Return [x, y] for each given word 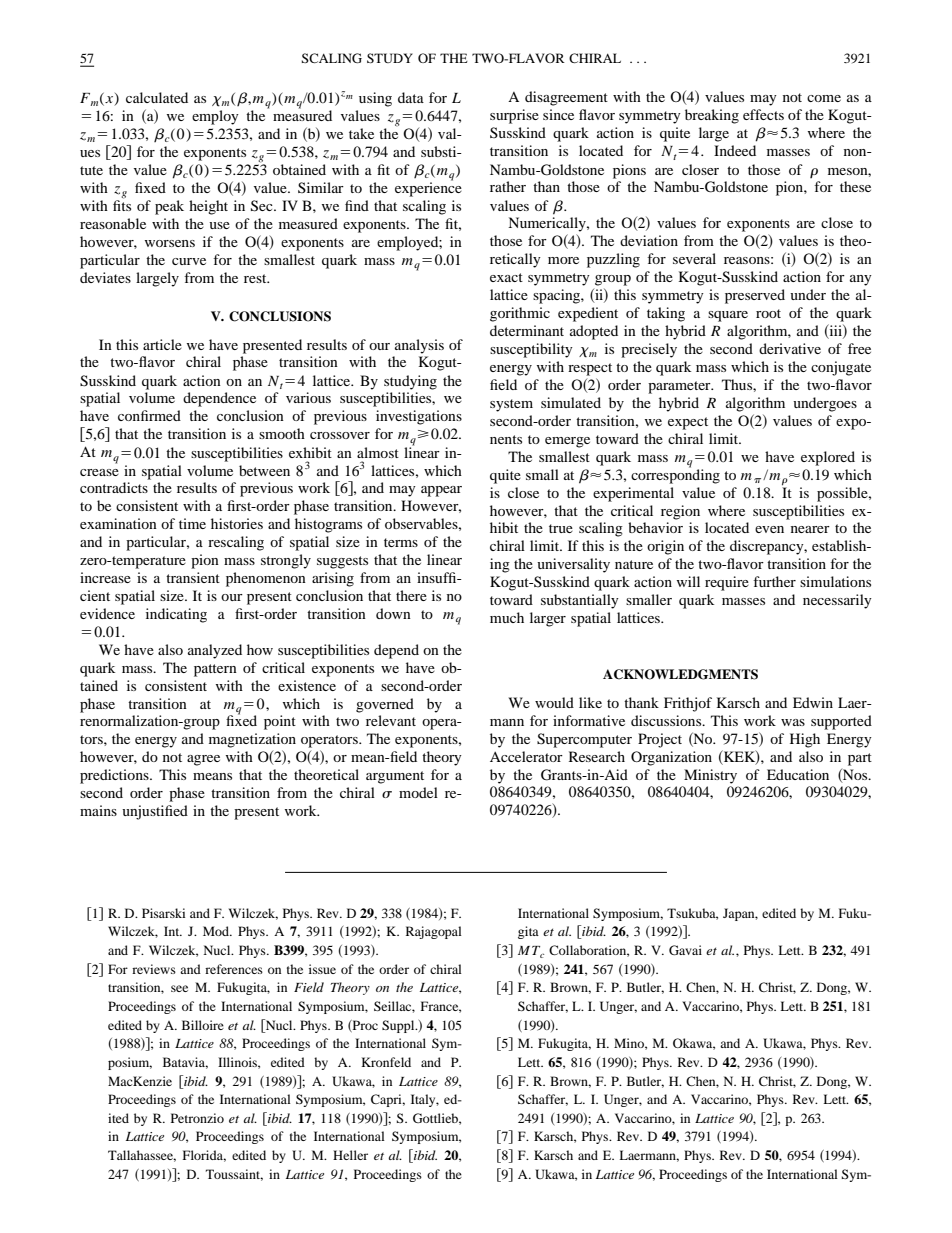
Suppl [399, 1026]
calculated [157, 97]
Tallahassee [142, 1156]
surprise [514, 116]
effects [763, 114]
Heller [350, 1155]
